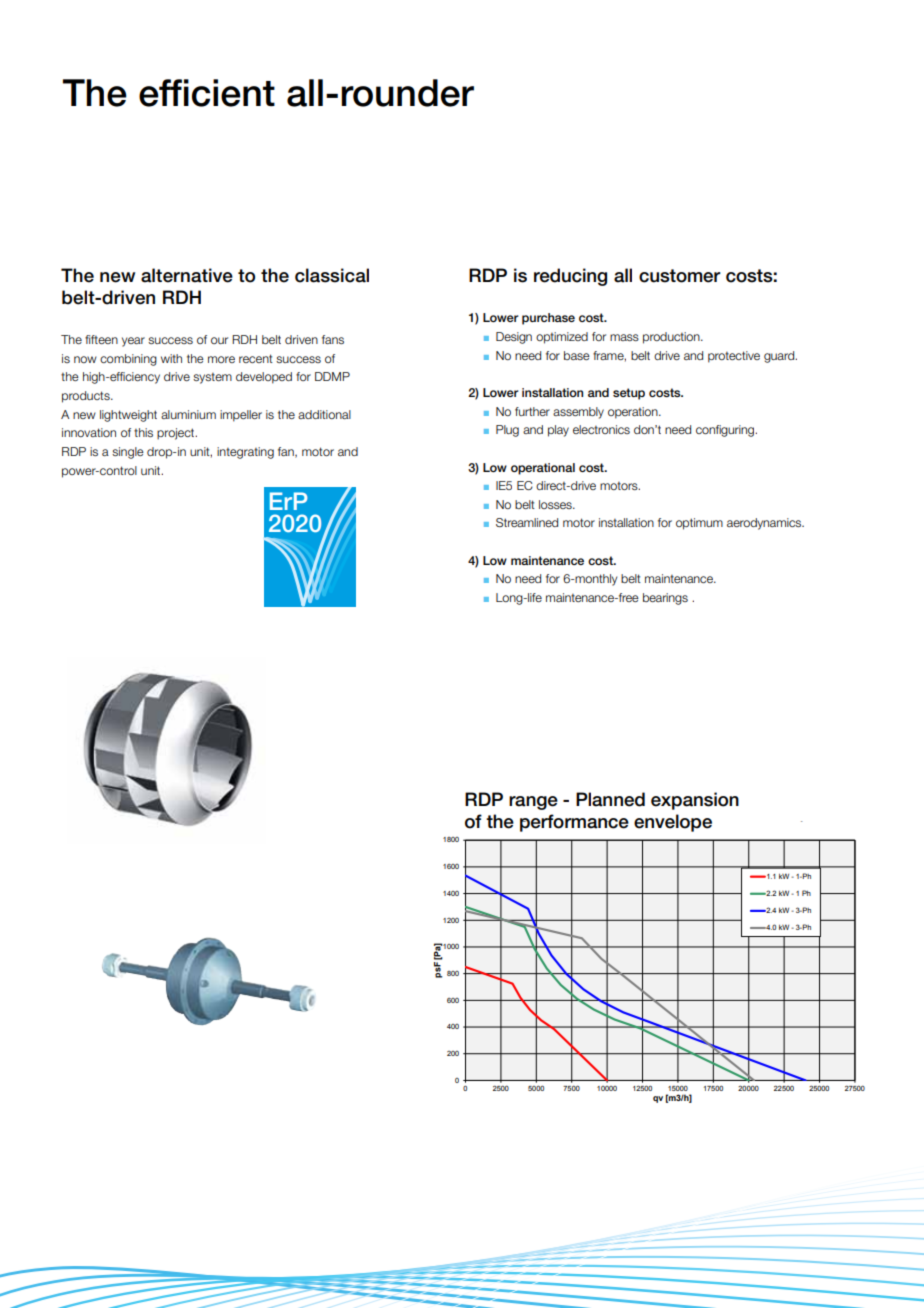  What do you see at coordinates (128, 453) in the screenshot?
I see `single` at bounding box center [128, 453].
